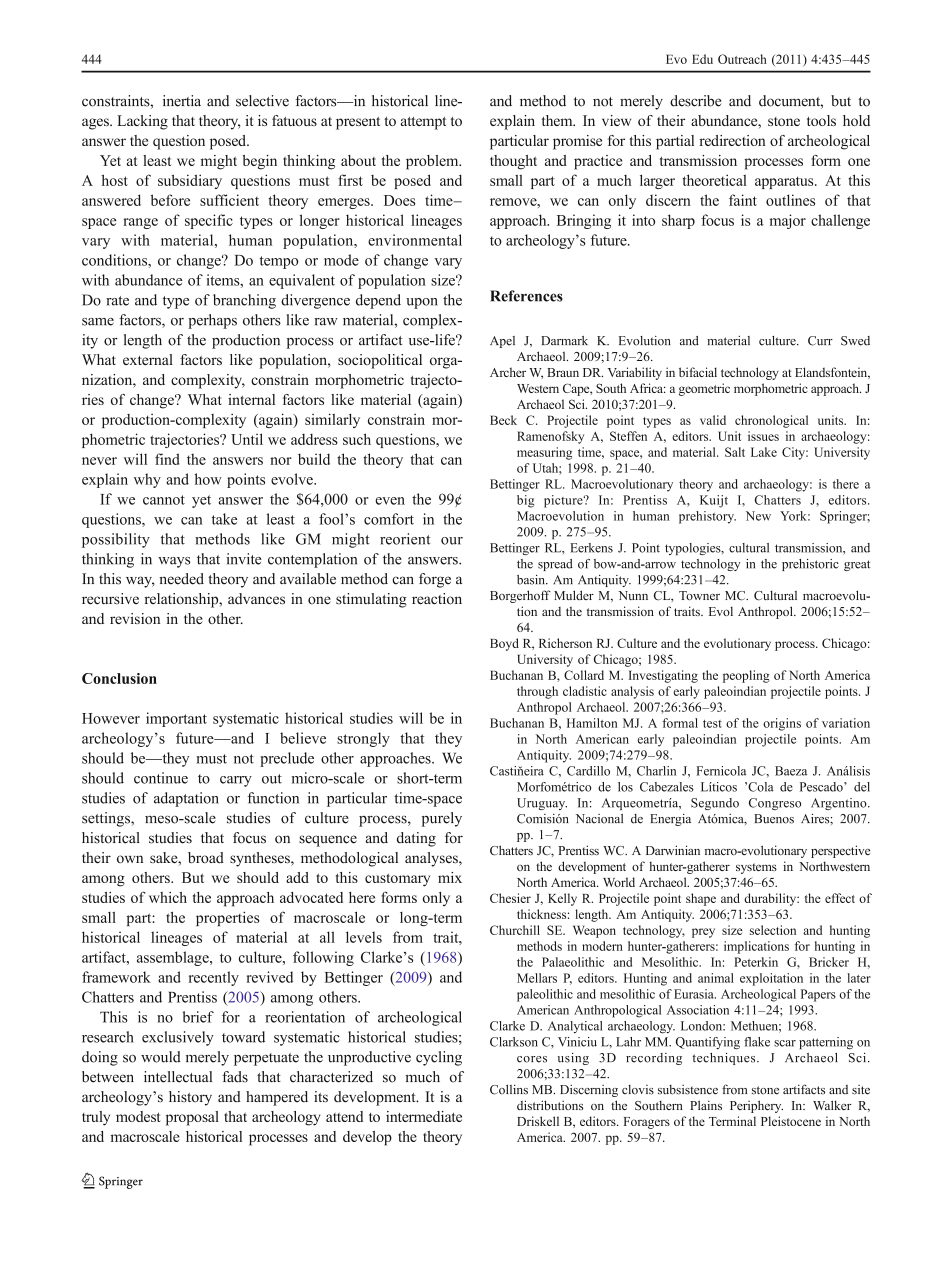  I want to click on origins, so click(782, 724).
